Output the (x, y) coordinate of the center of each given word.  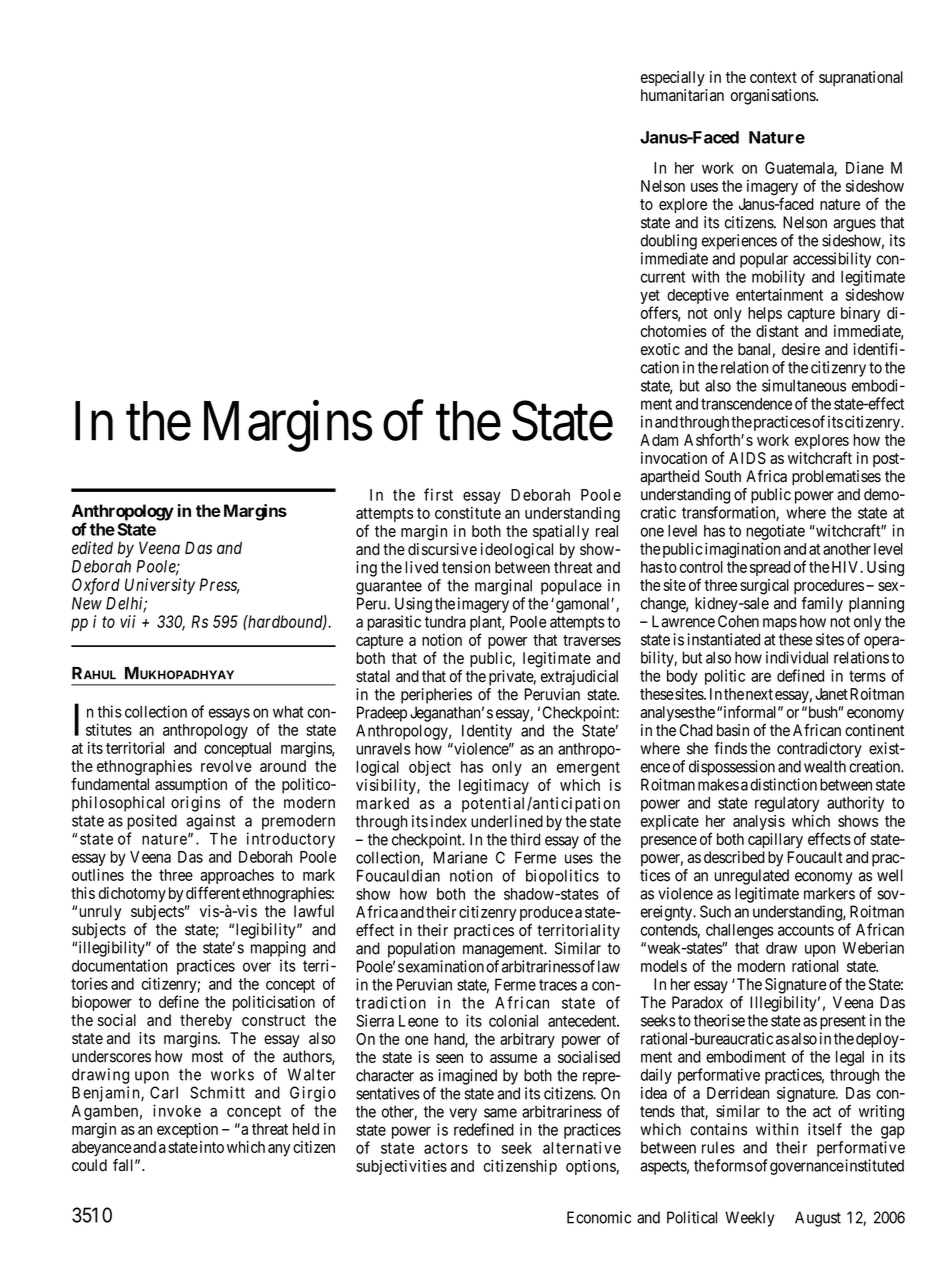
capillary (775, 841)
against (210, 822)
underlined (507, 821)
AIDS (747, 458)
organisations (773, 97)
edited (92, 548)
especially (673, 79)
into (212, 1147)
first (438, 494)
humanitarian (682, 95)
